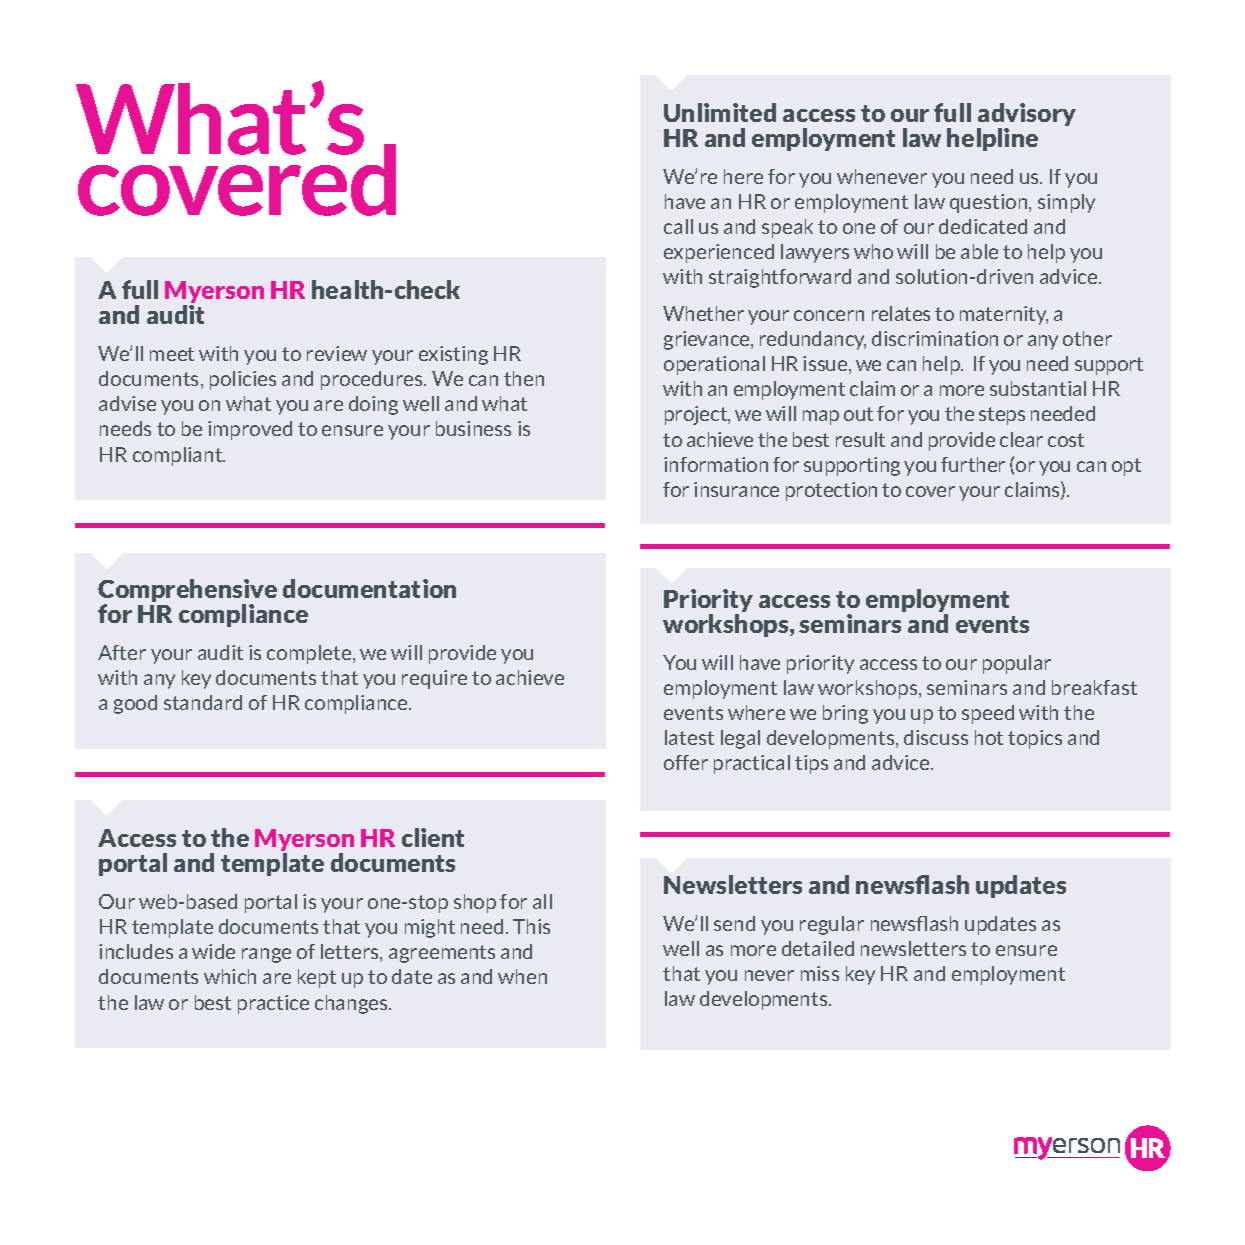 The height and width of the page is (1245, 1245). I want to click on call, so click(678, 226).
